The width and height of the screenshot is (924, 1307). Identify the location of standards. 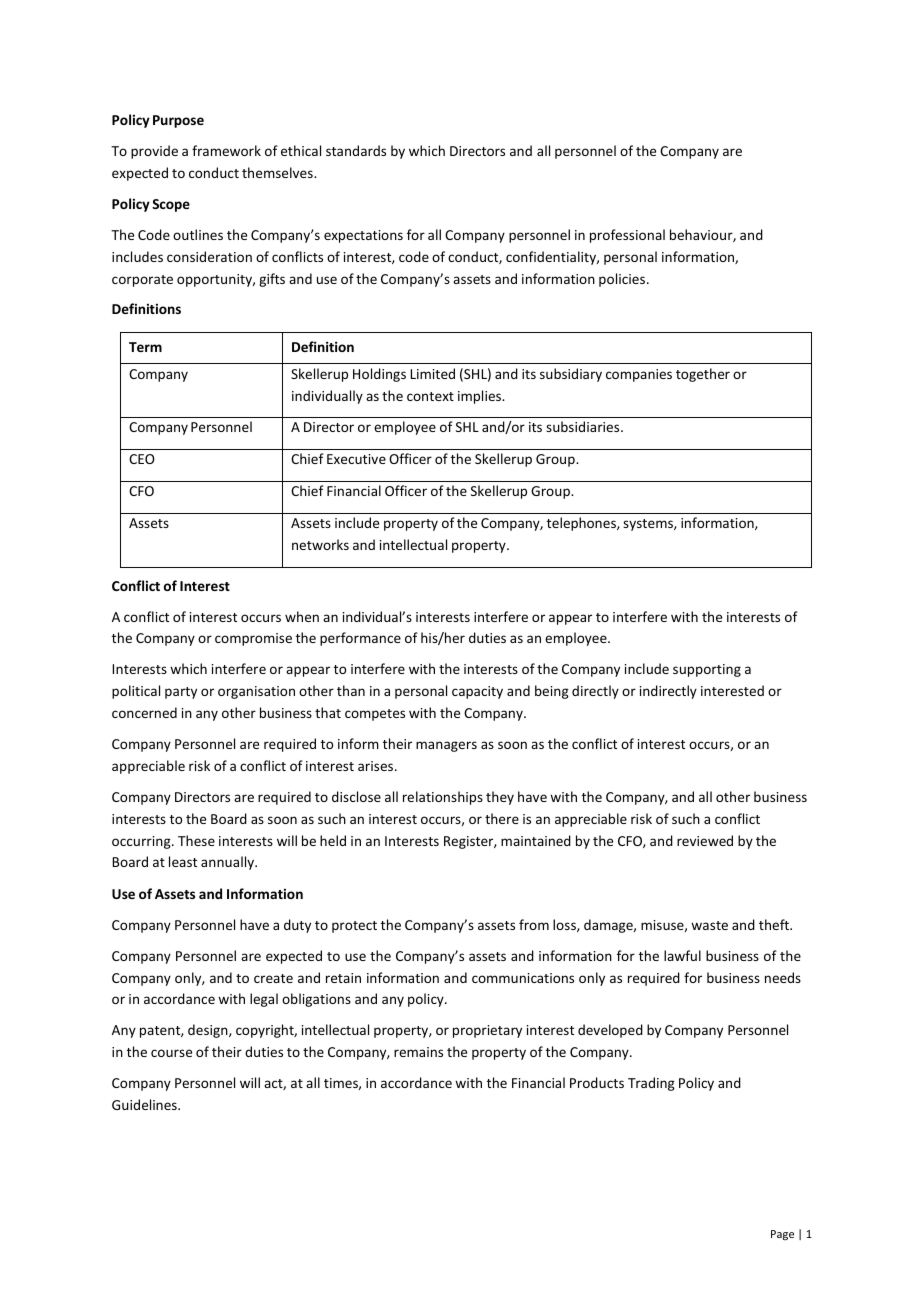
(356, 150).
